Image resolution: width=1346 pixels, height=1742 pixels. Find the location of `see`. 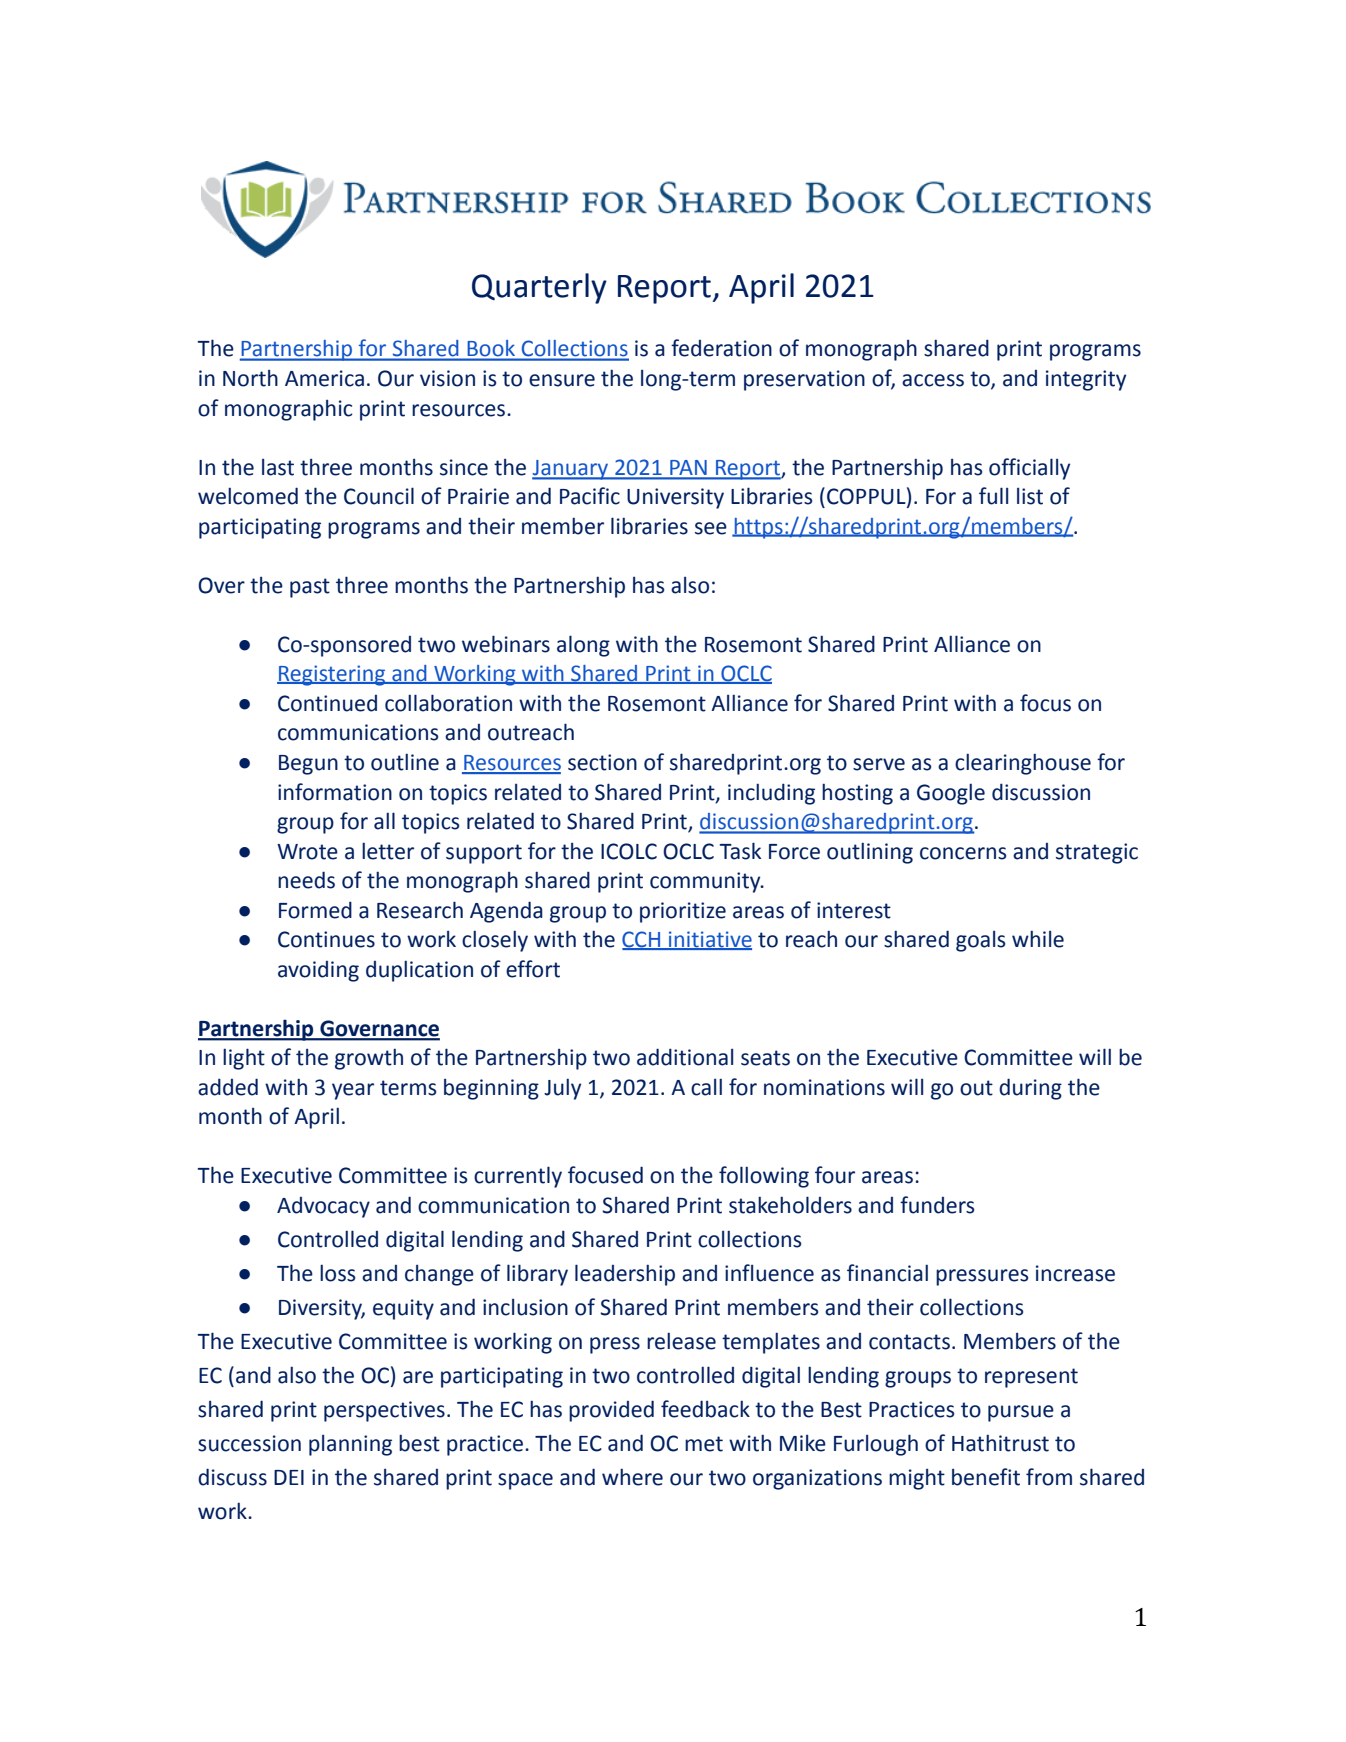

see is located at coordinates (711, 528).
